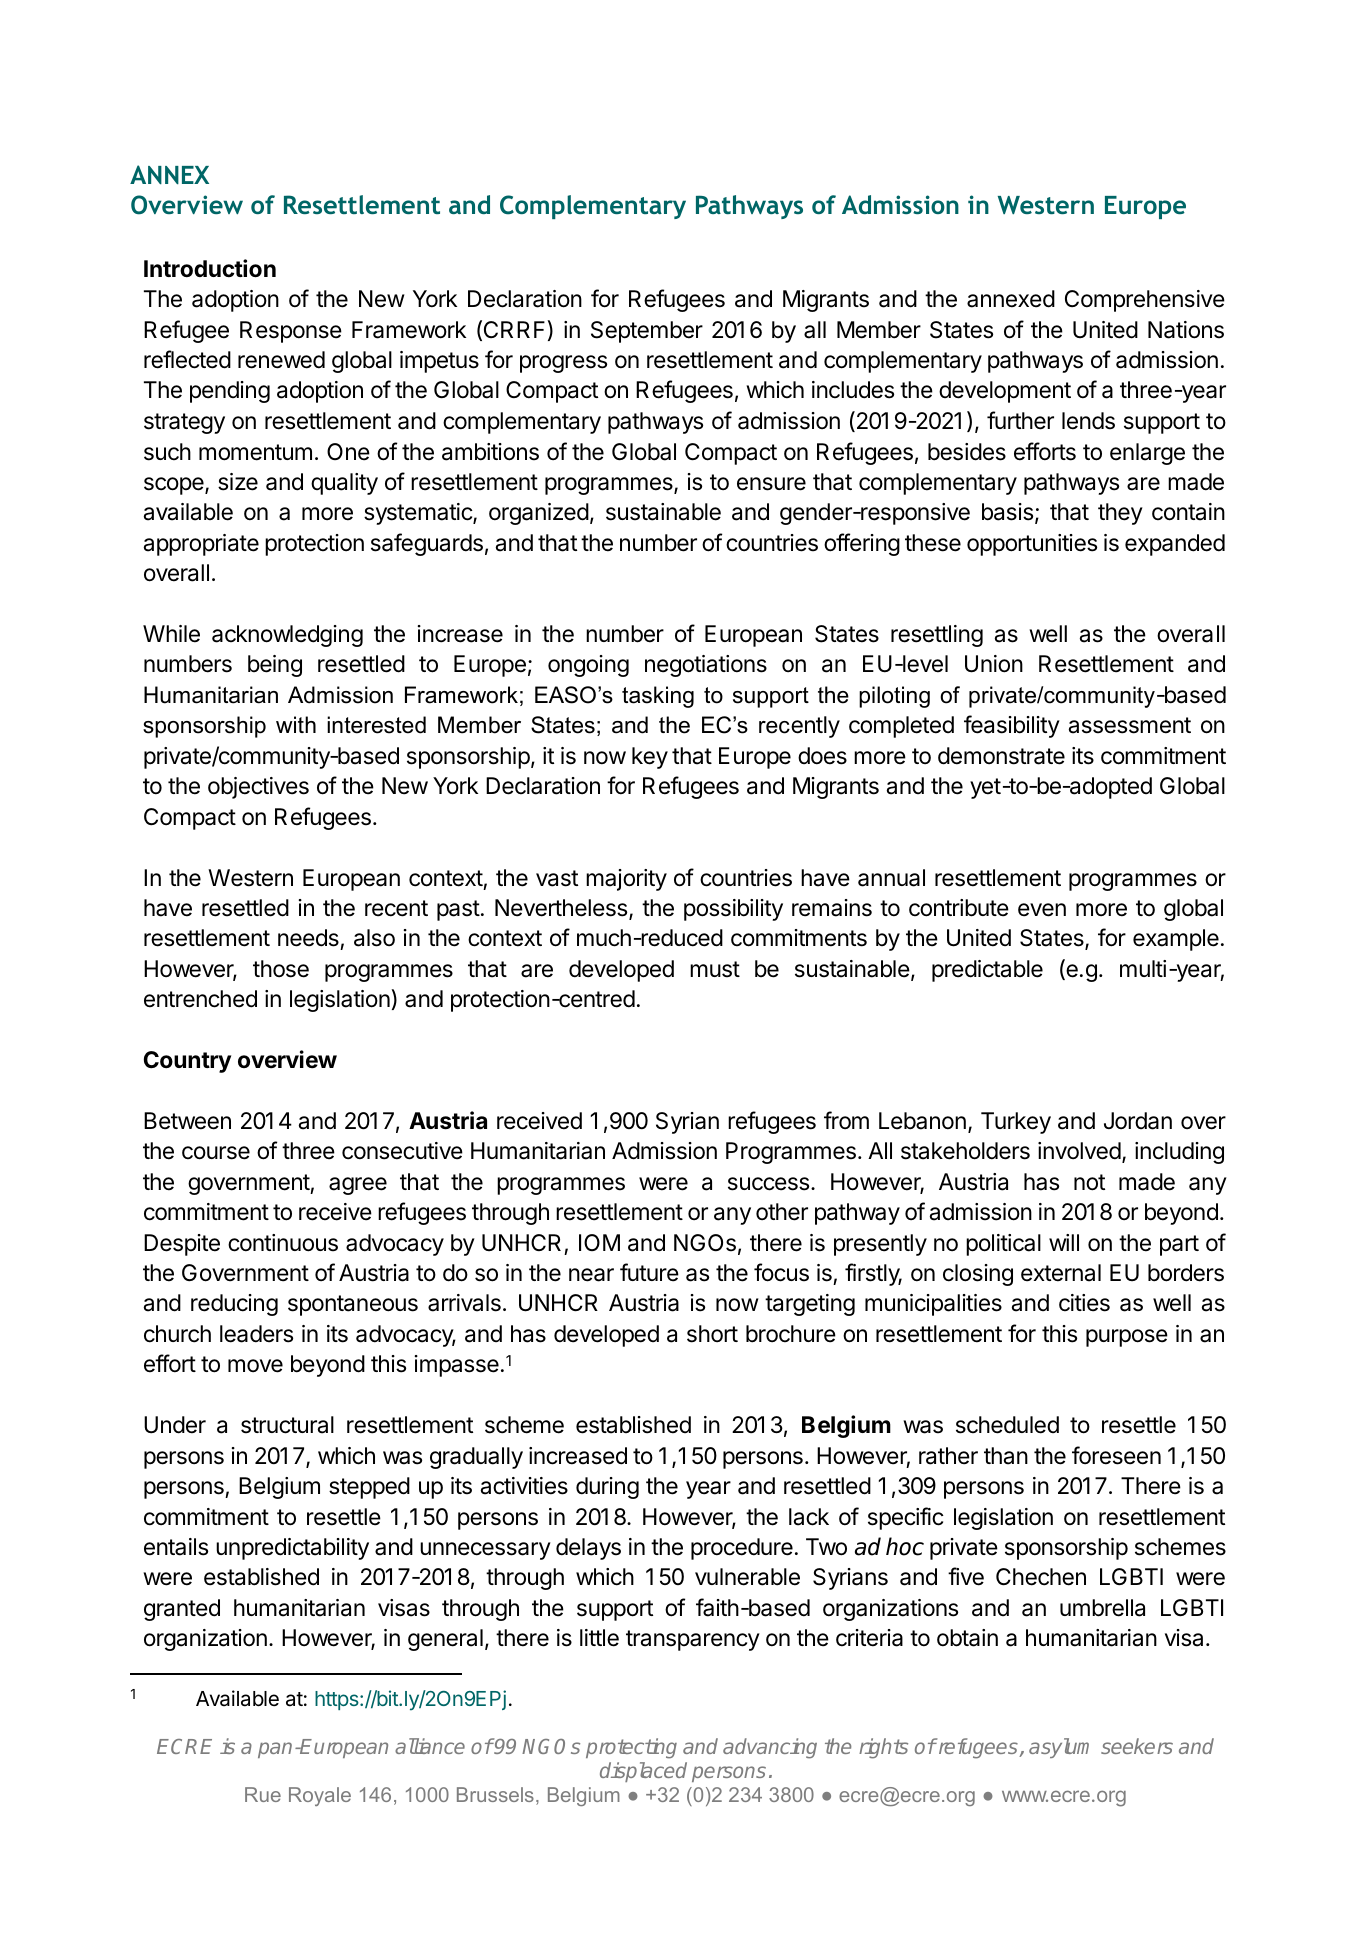 Image resolution: width=1370 pixels, height=1937 pixels. I want to click on external, so click(1061, 1273).
